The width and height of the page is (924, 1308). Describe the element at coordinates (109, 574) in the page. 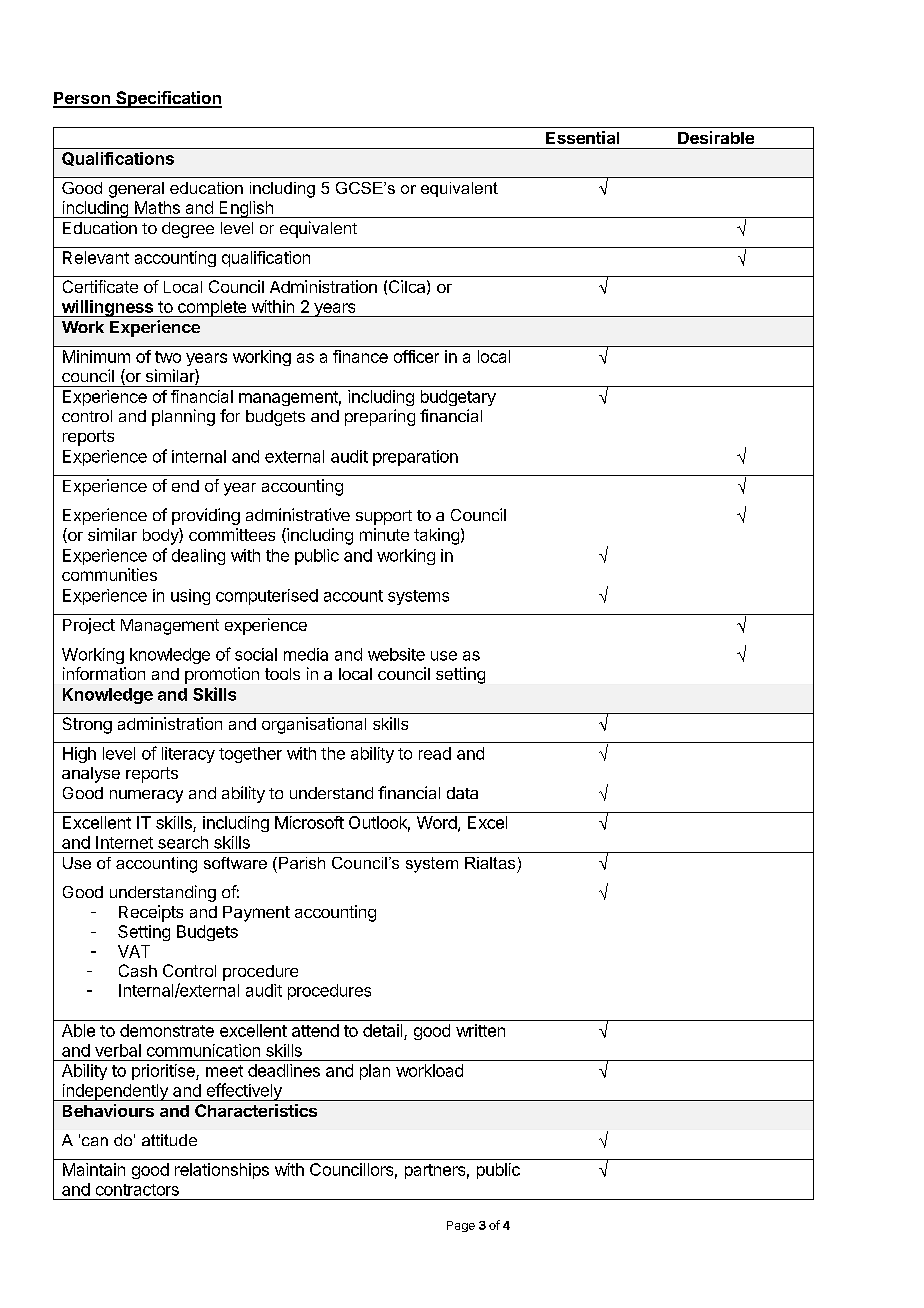

I see `communities` at that location.
